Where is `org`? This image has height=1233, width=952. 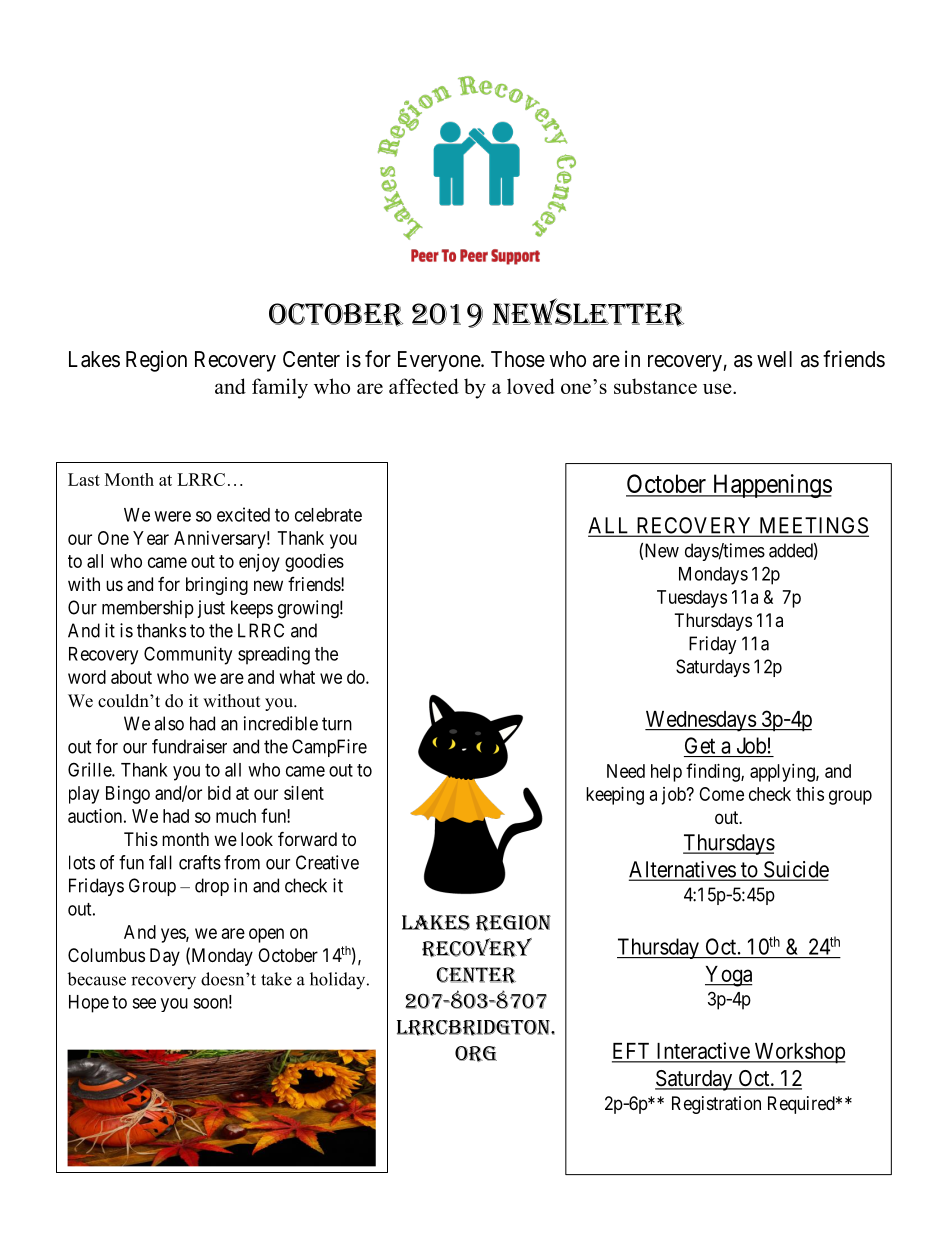
org is located at coordinates (476, 1054).
